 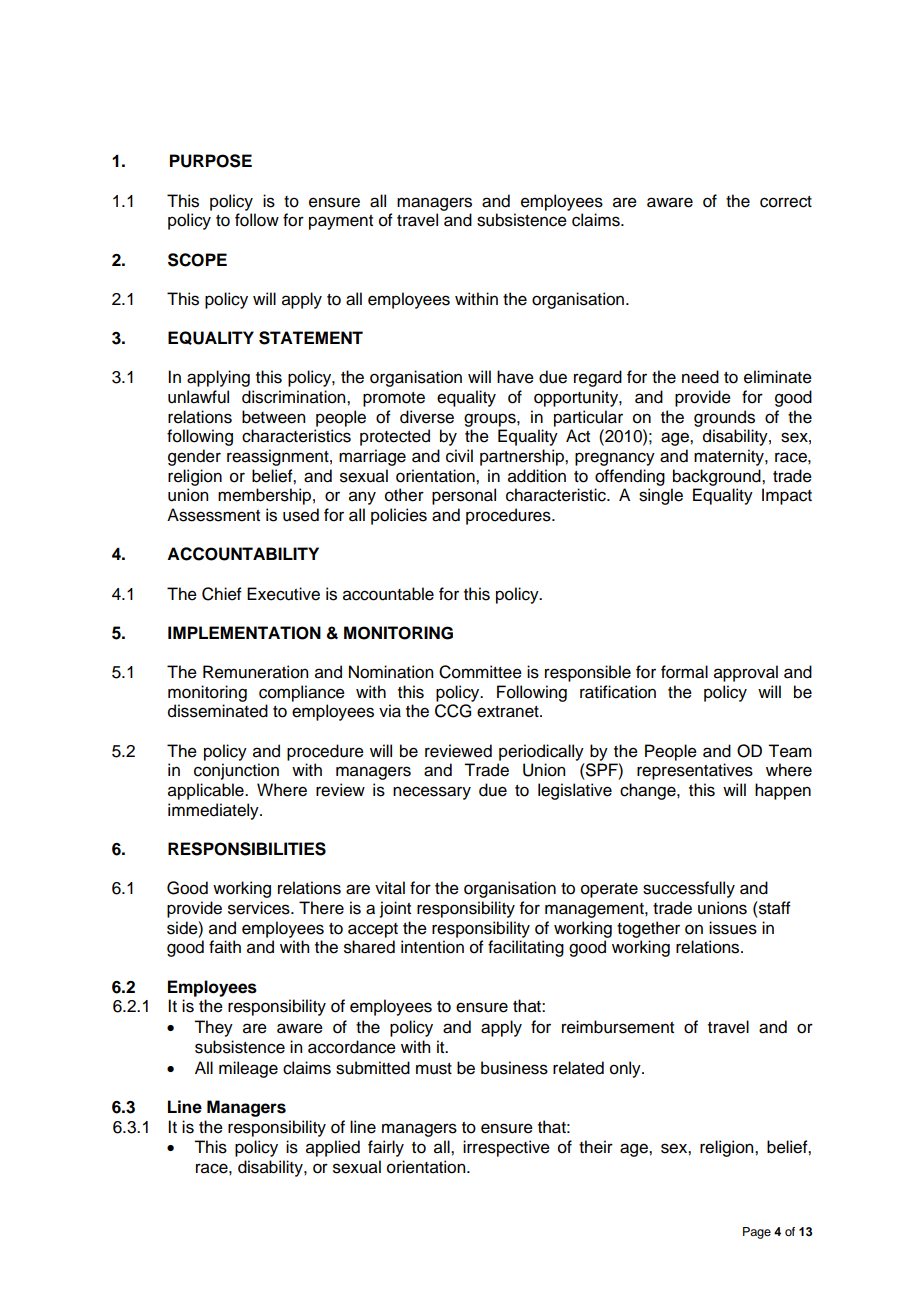 I want to click on Page, so click(x=757, y=1233).
